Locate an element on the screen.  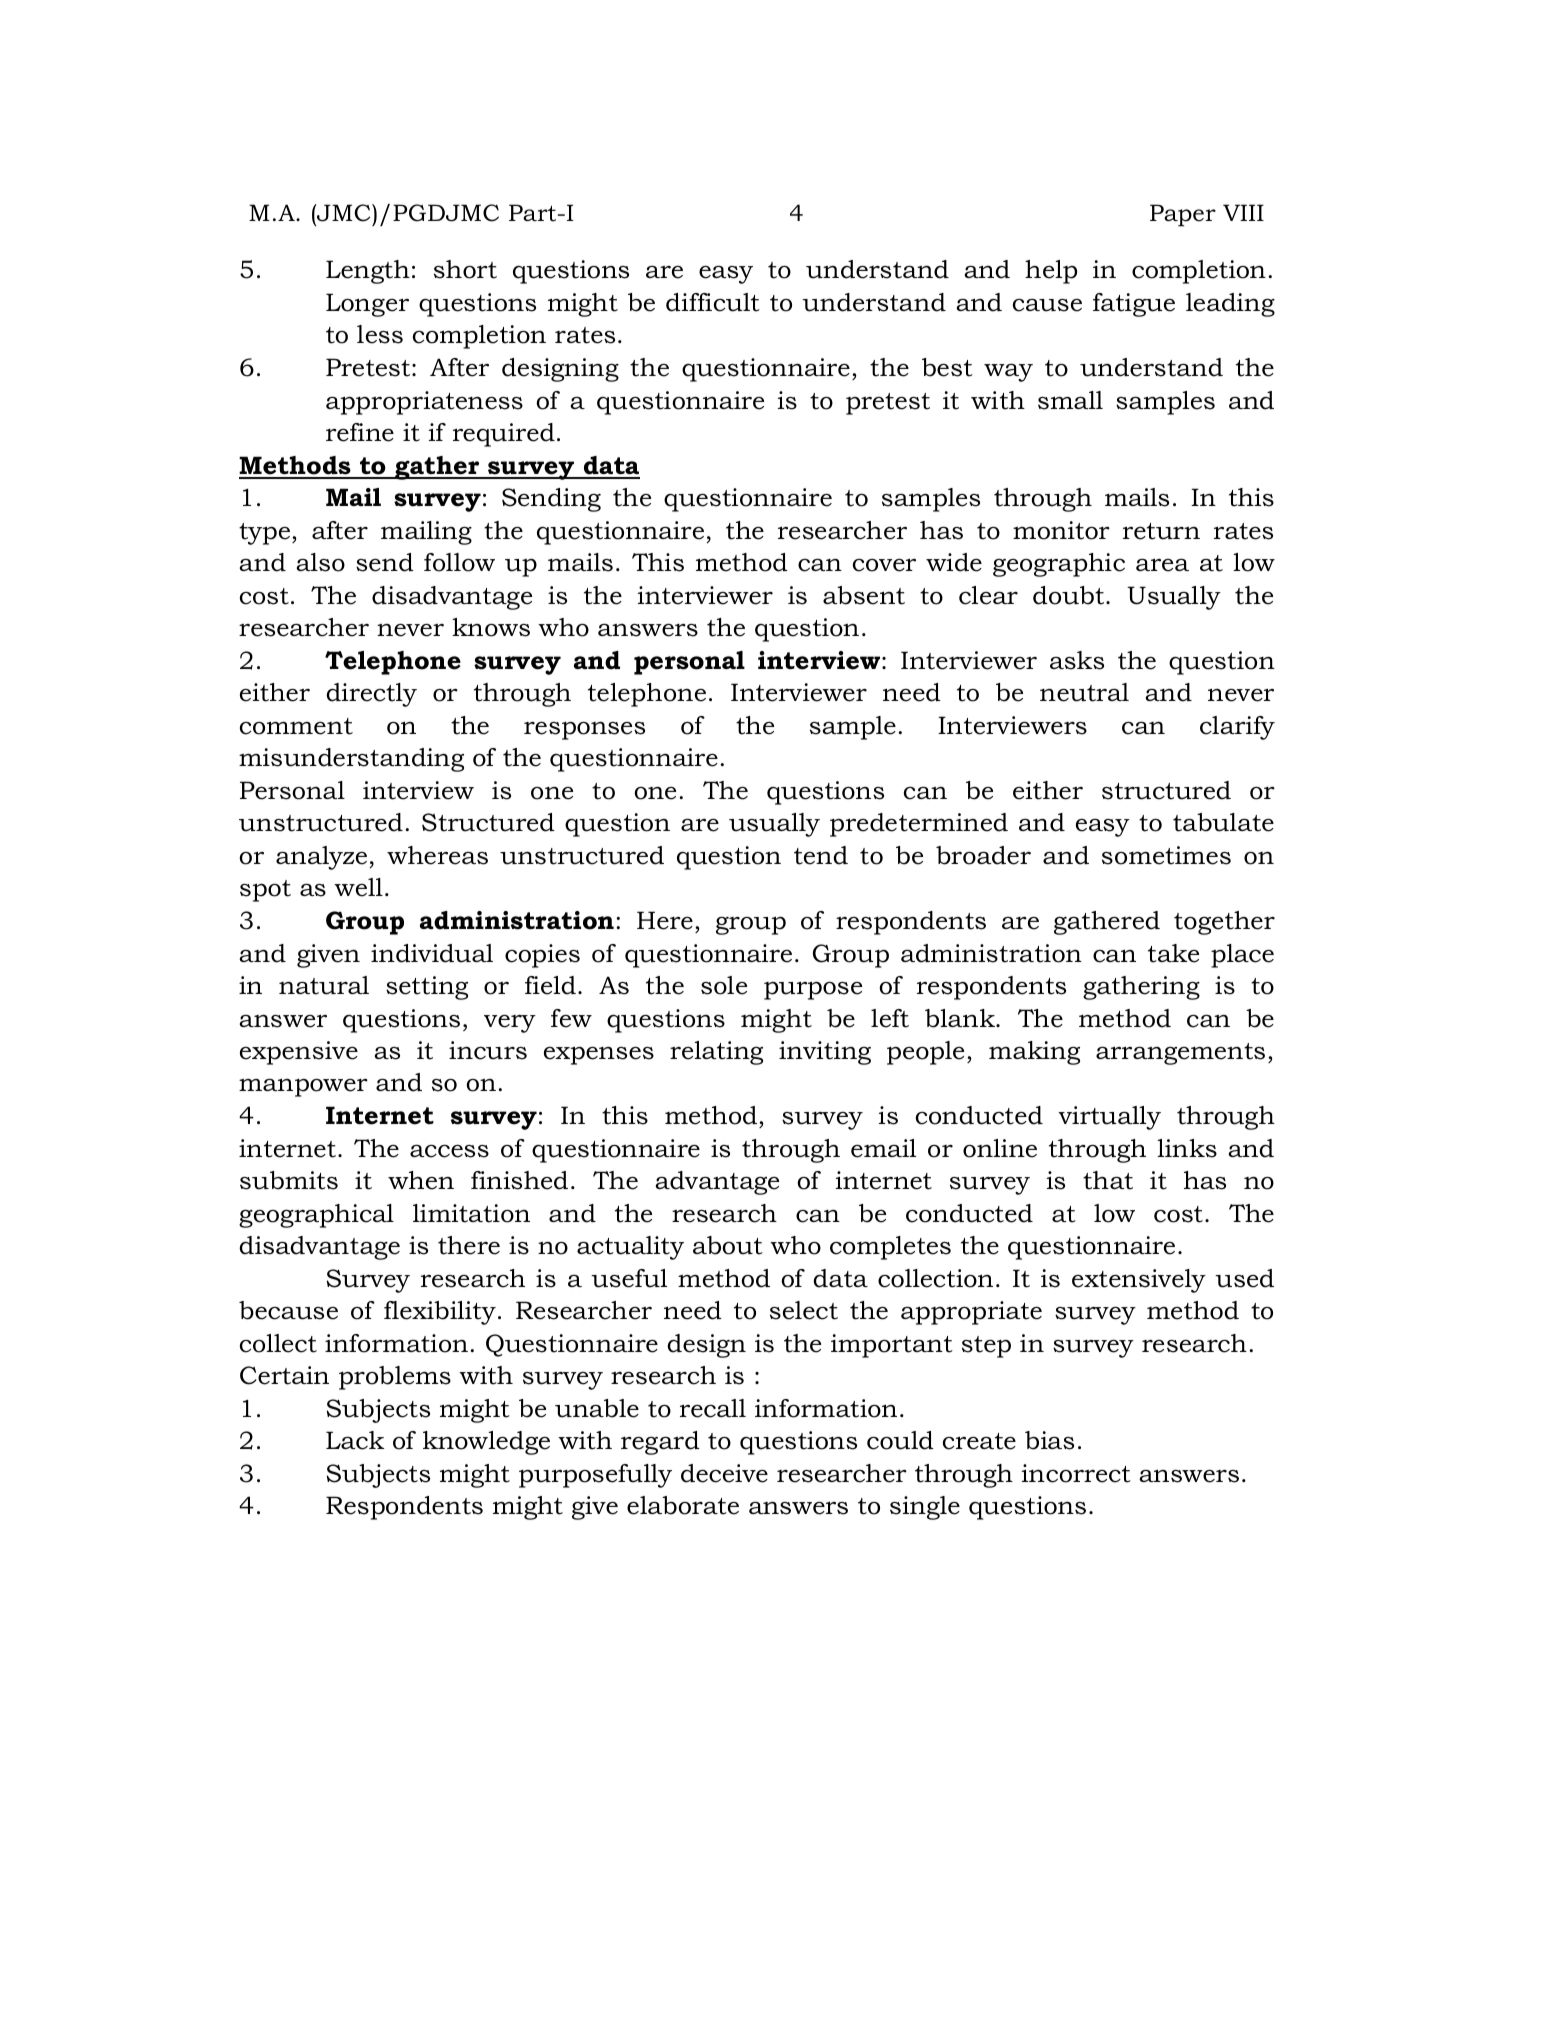
well is located at coordinates (358, 887).
